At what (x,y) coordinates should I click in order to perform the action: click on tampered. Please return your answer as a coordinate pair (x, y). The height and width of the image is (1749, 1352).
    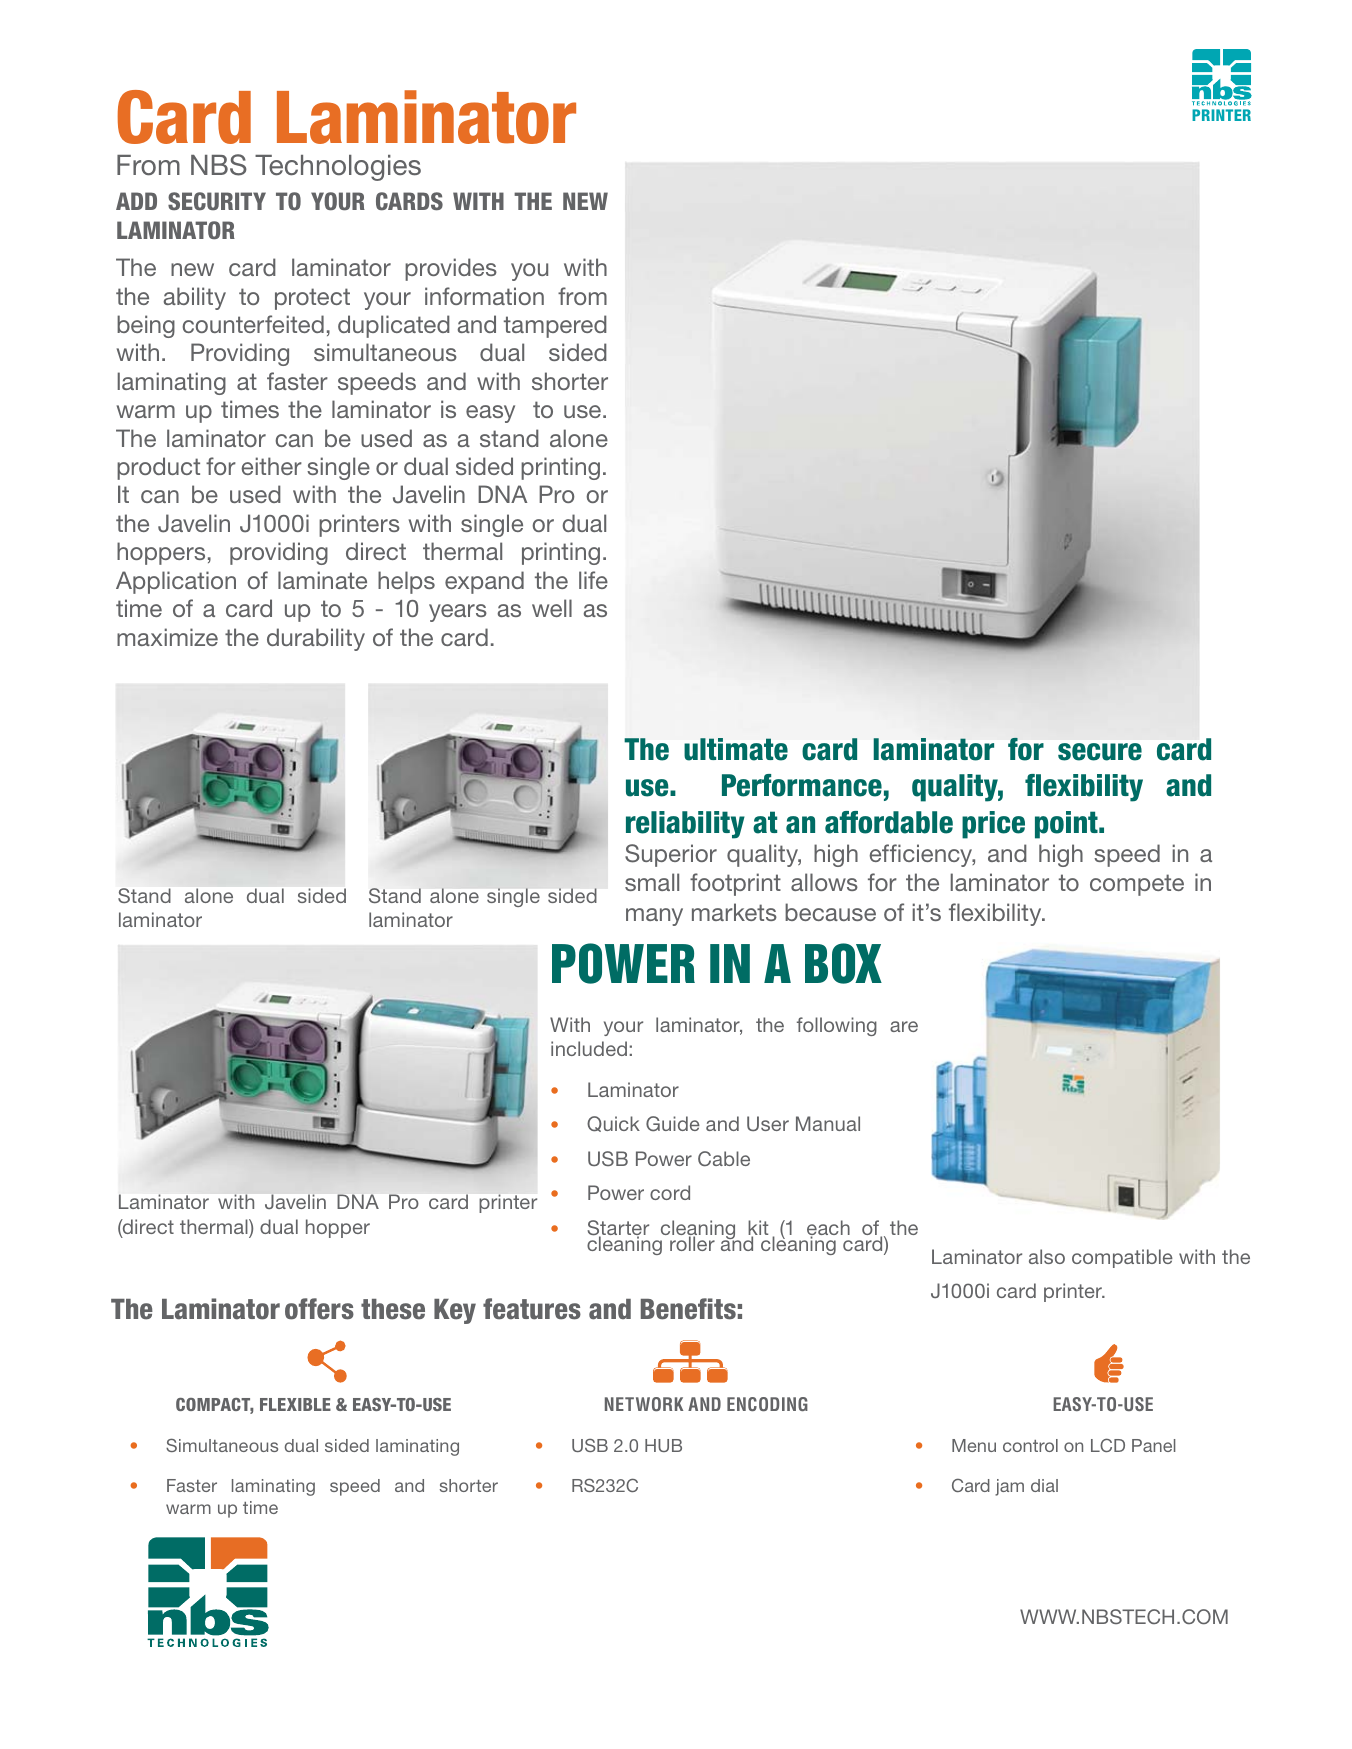
    Looking at the image, I should click on (555, 326).
